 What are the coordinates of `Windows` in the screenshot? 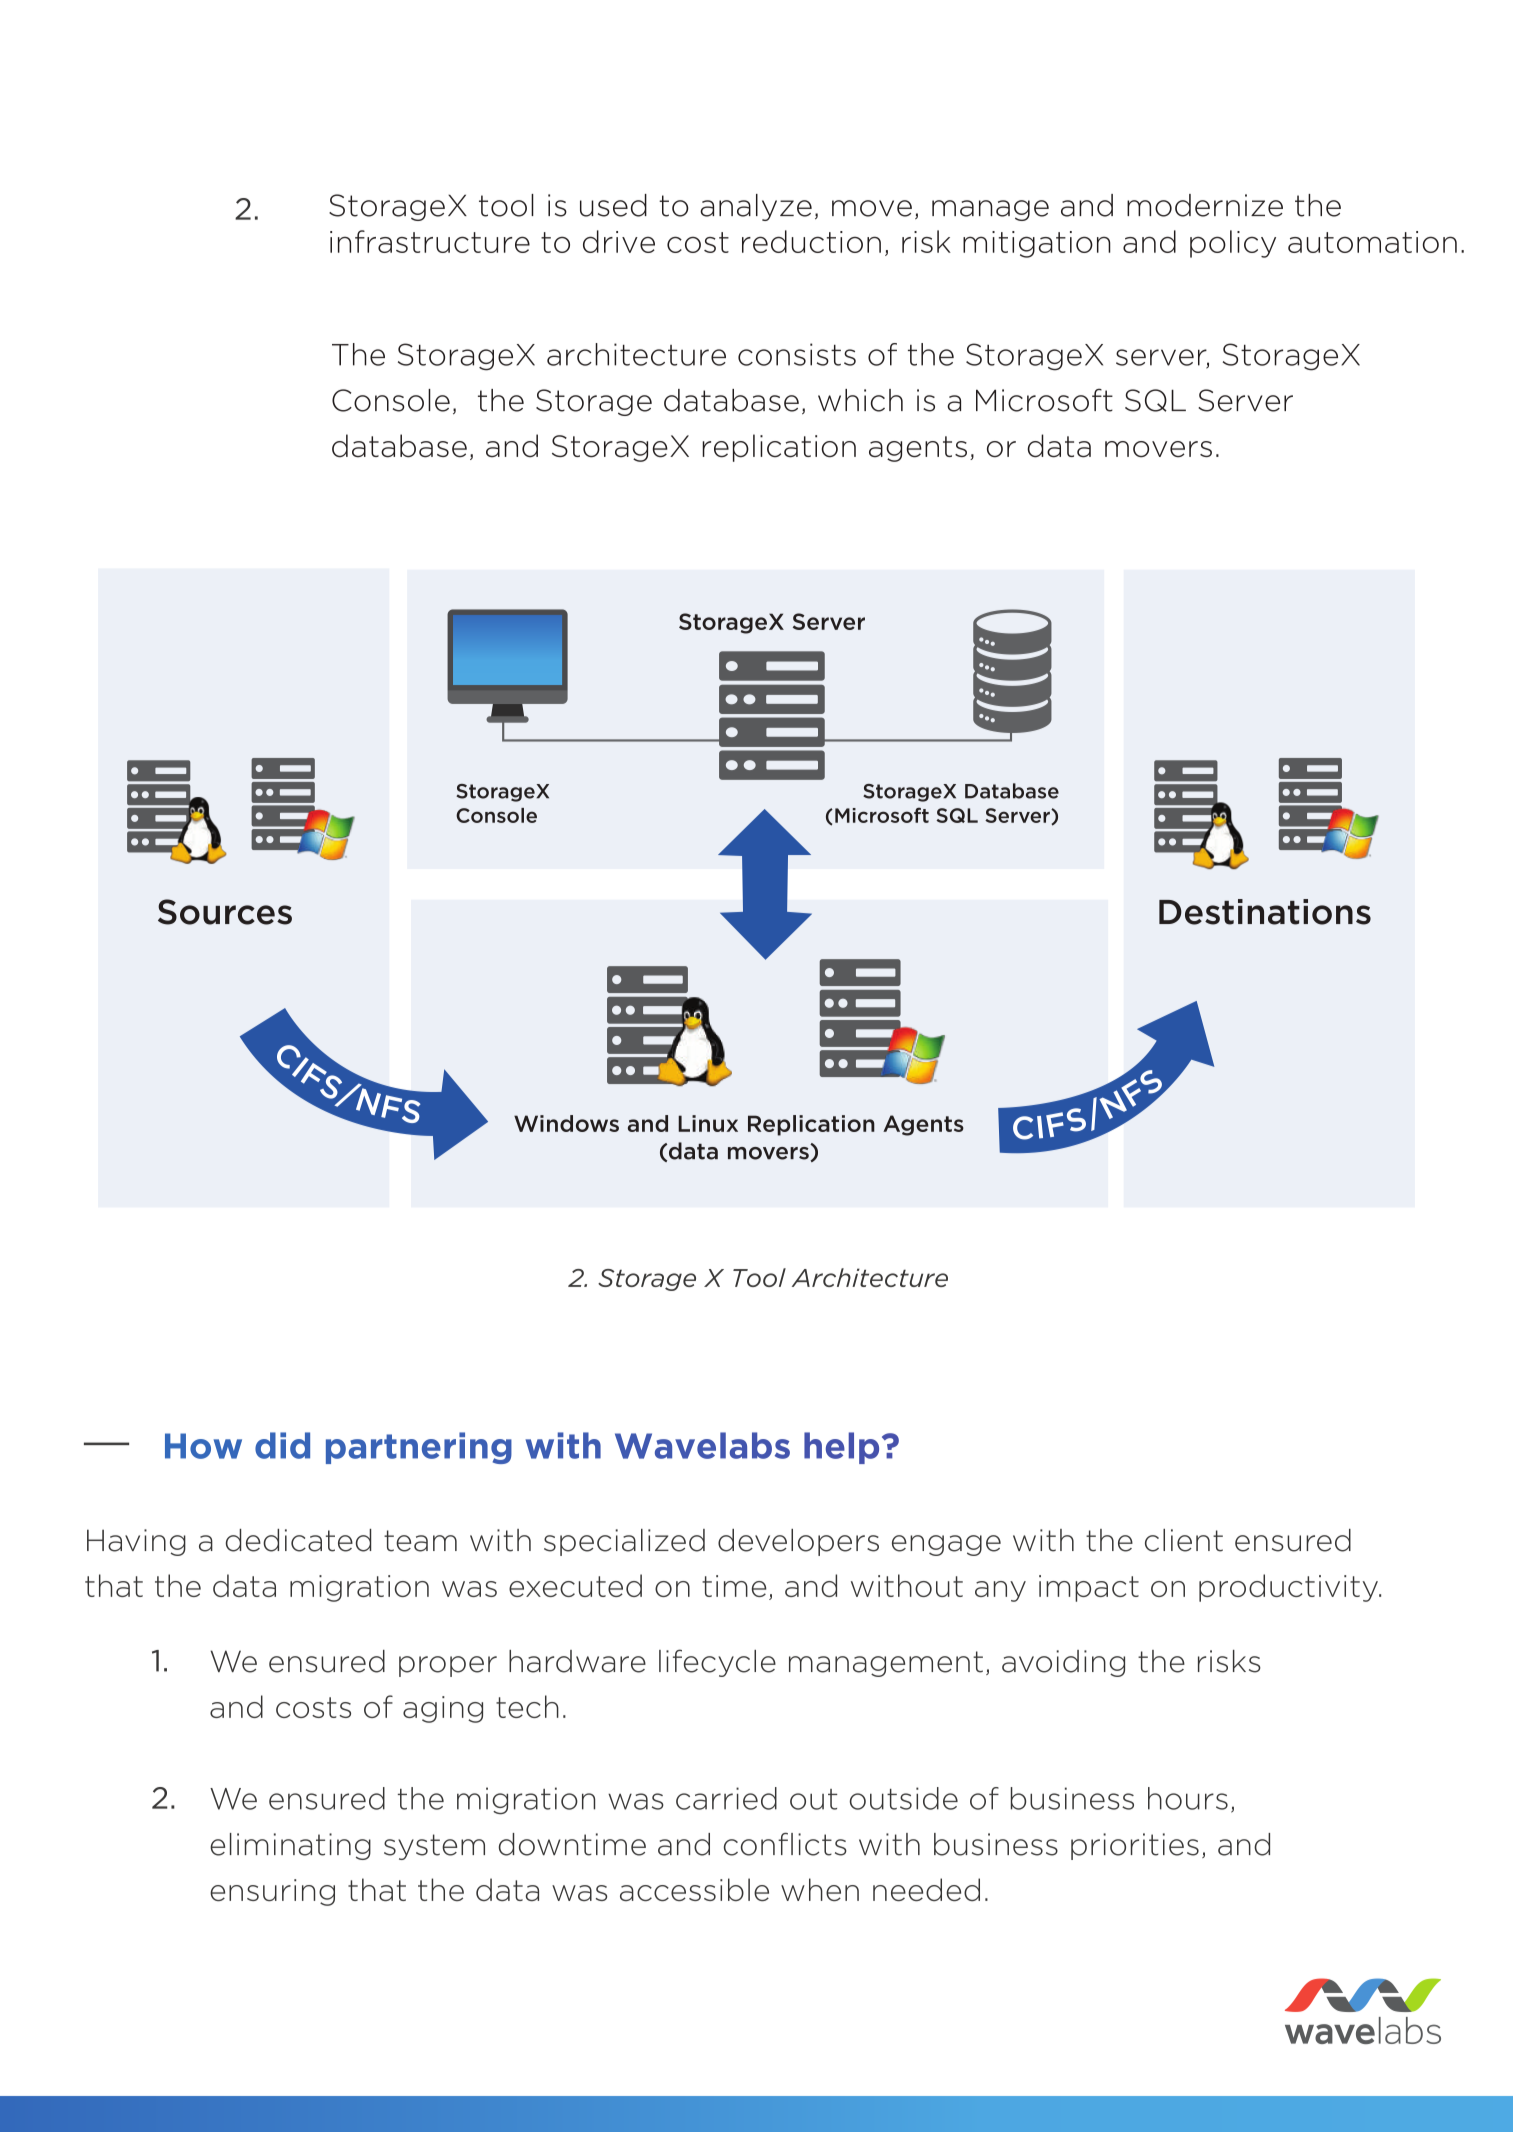 It's located at (566, 1123).
